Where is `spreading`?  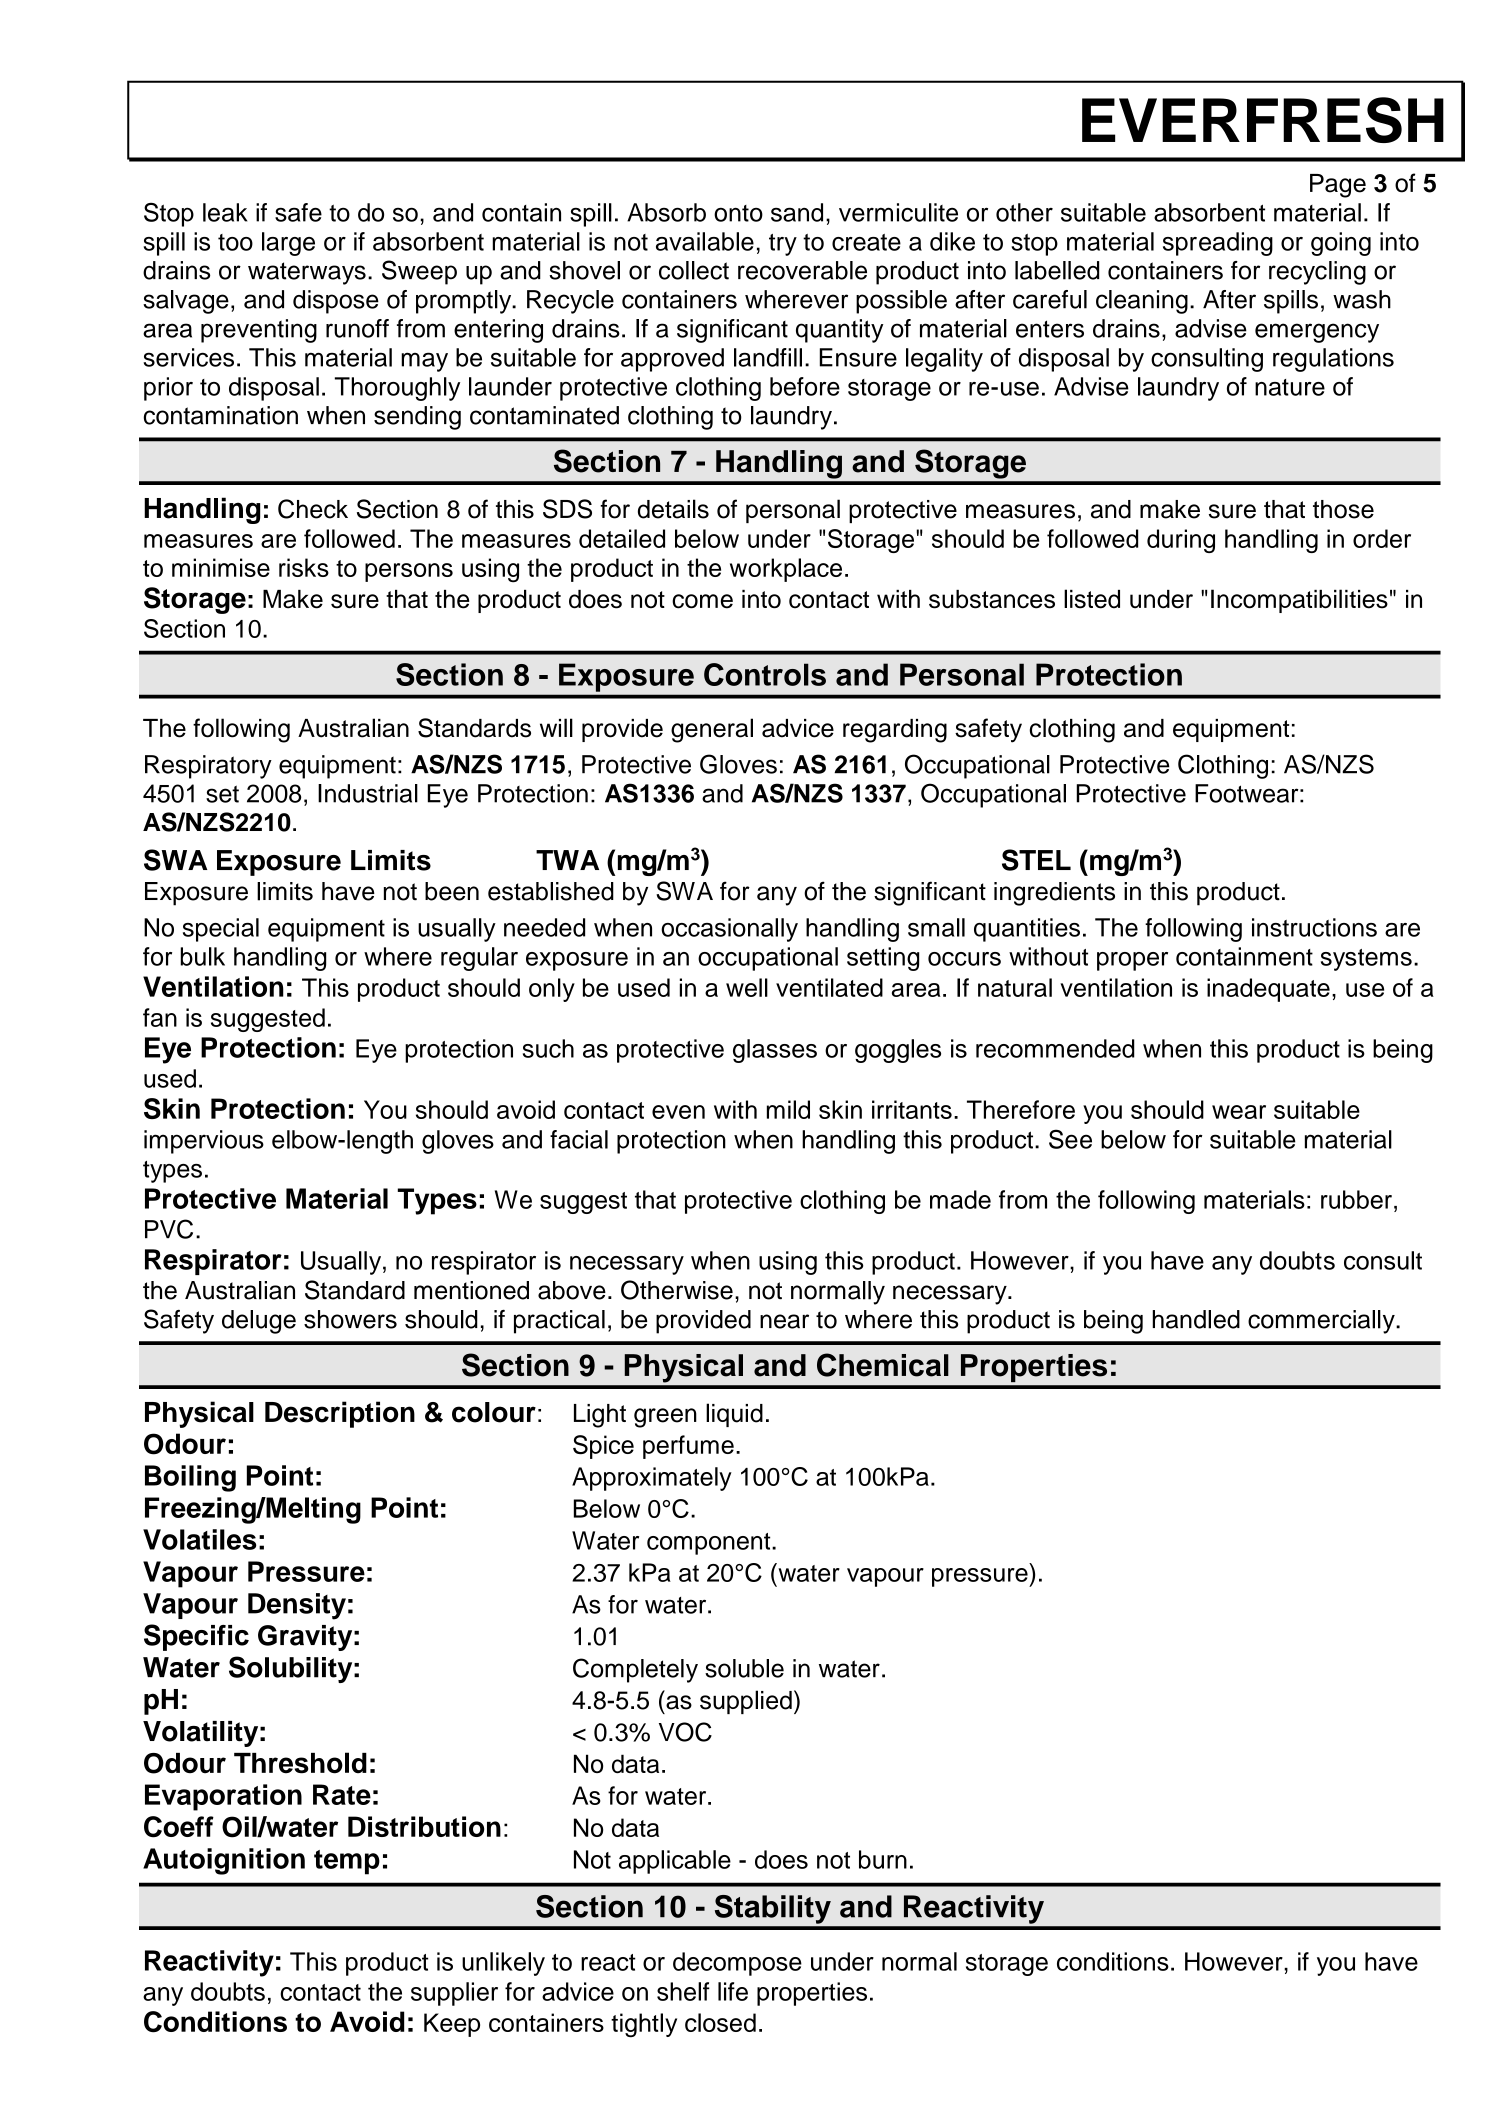
spreading is located at coordinates (1218, 244).
